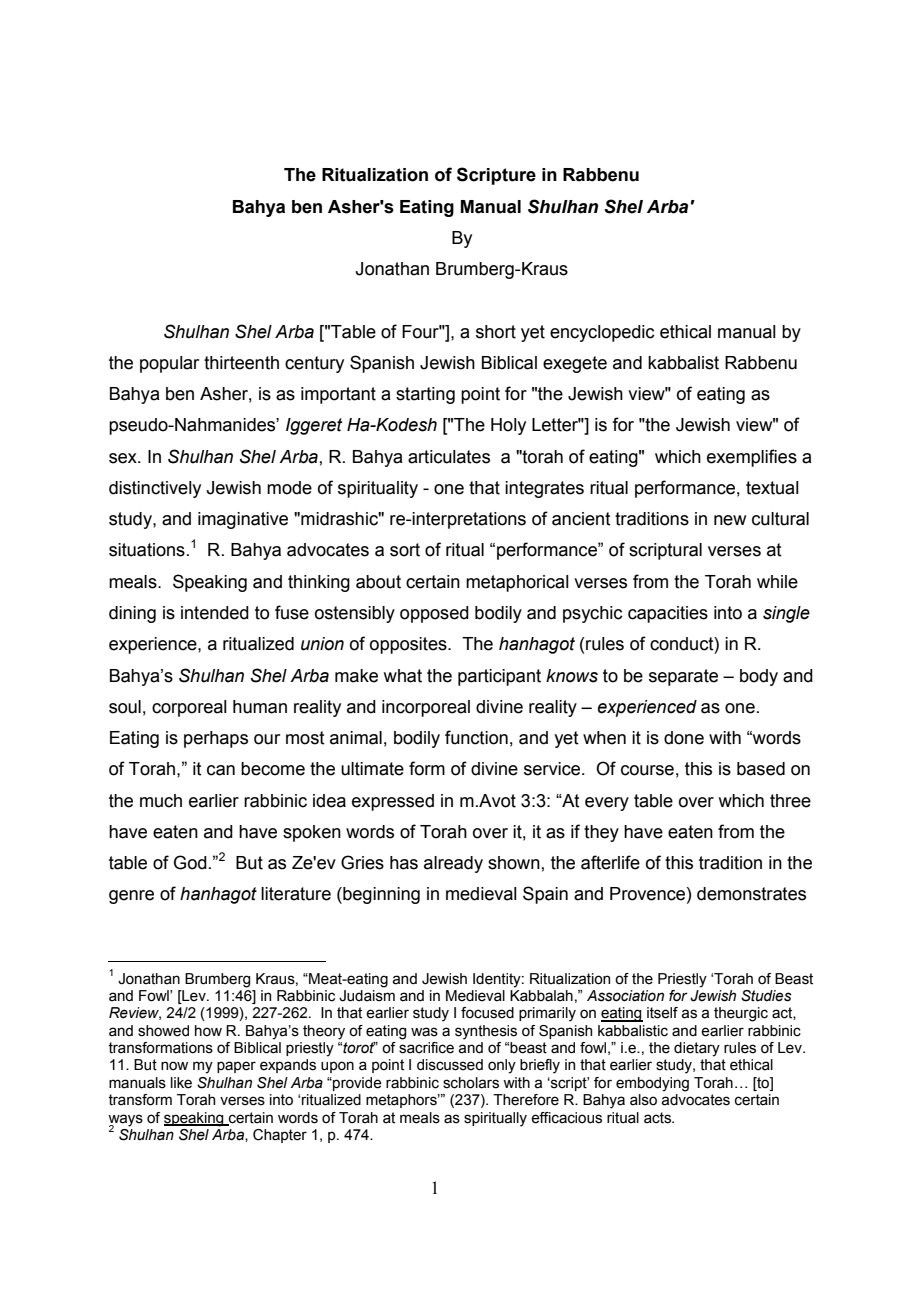 This page has width=924, height=1308. I want to click on capacities, so click(668, 614).
